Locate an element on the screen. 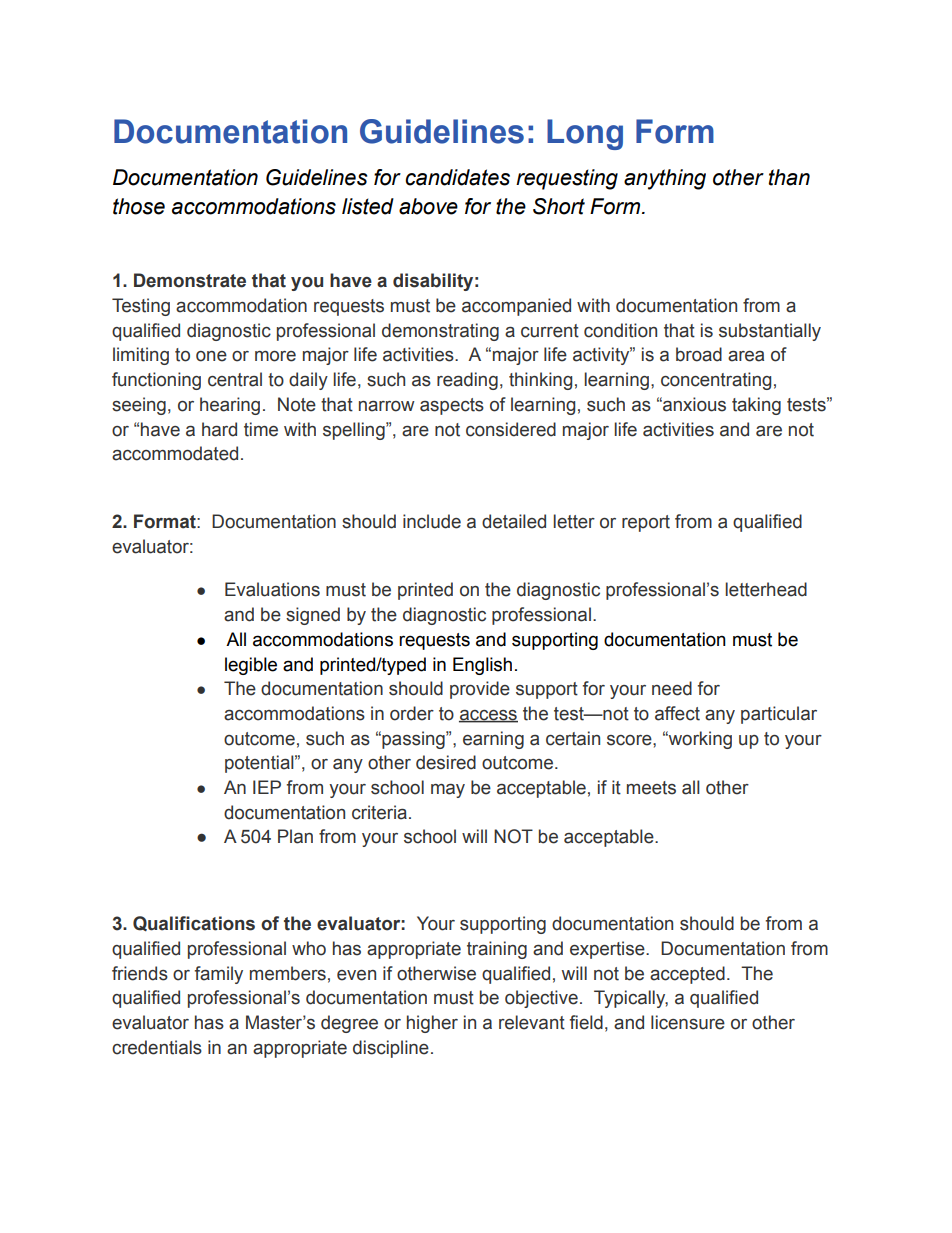  anything is located at coordinates (665, 179).
